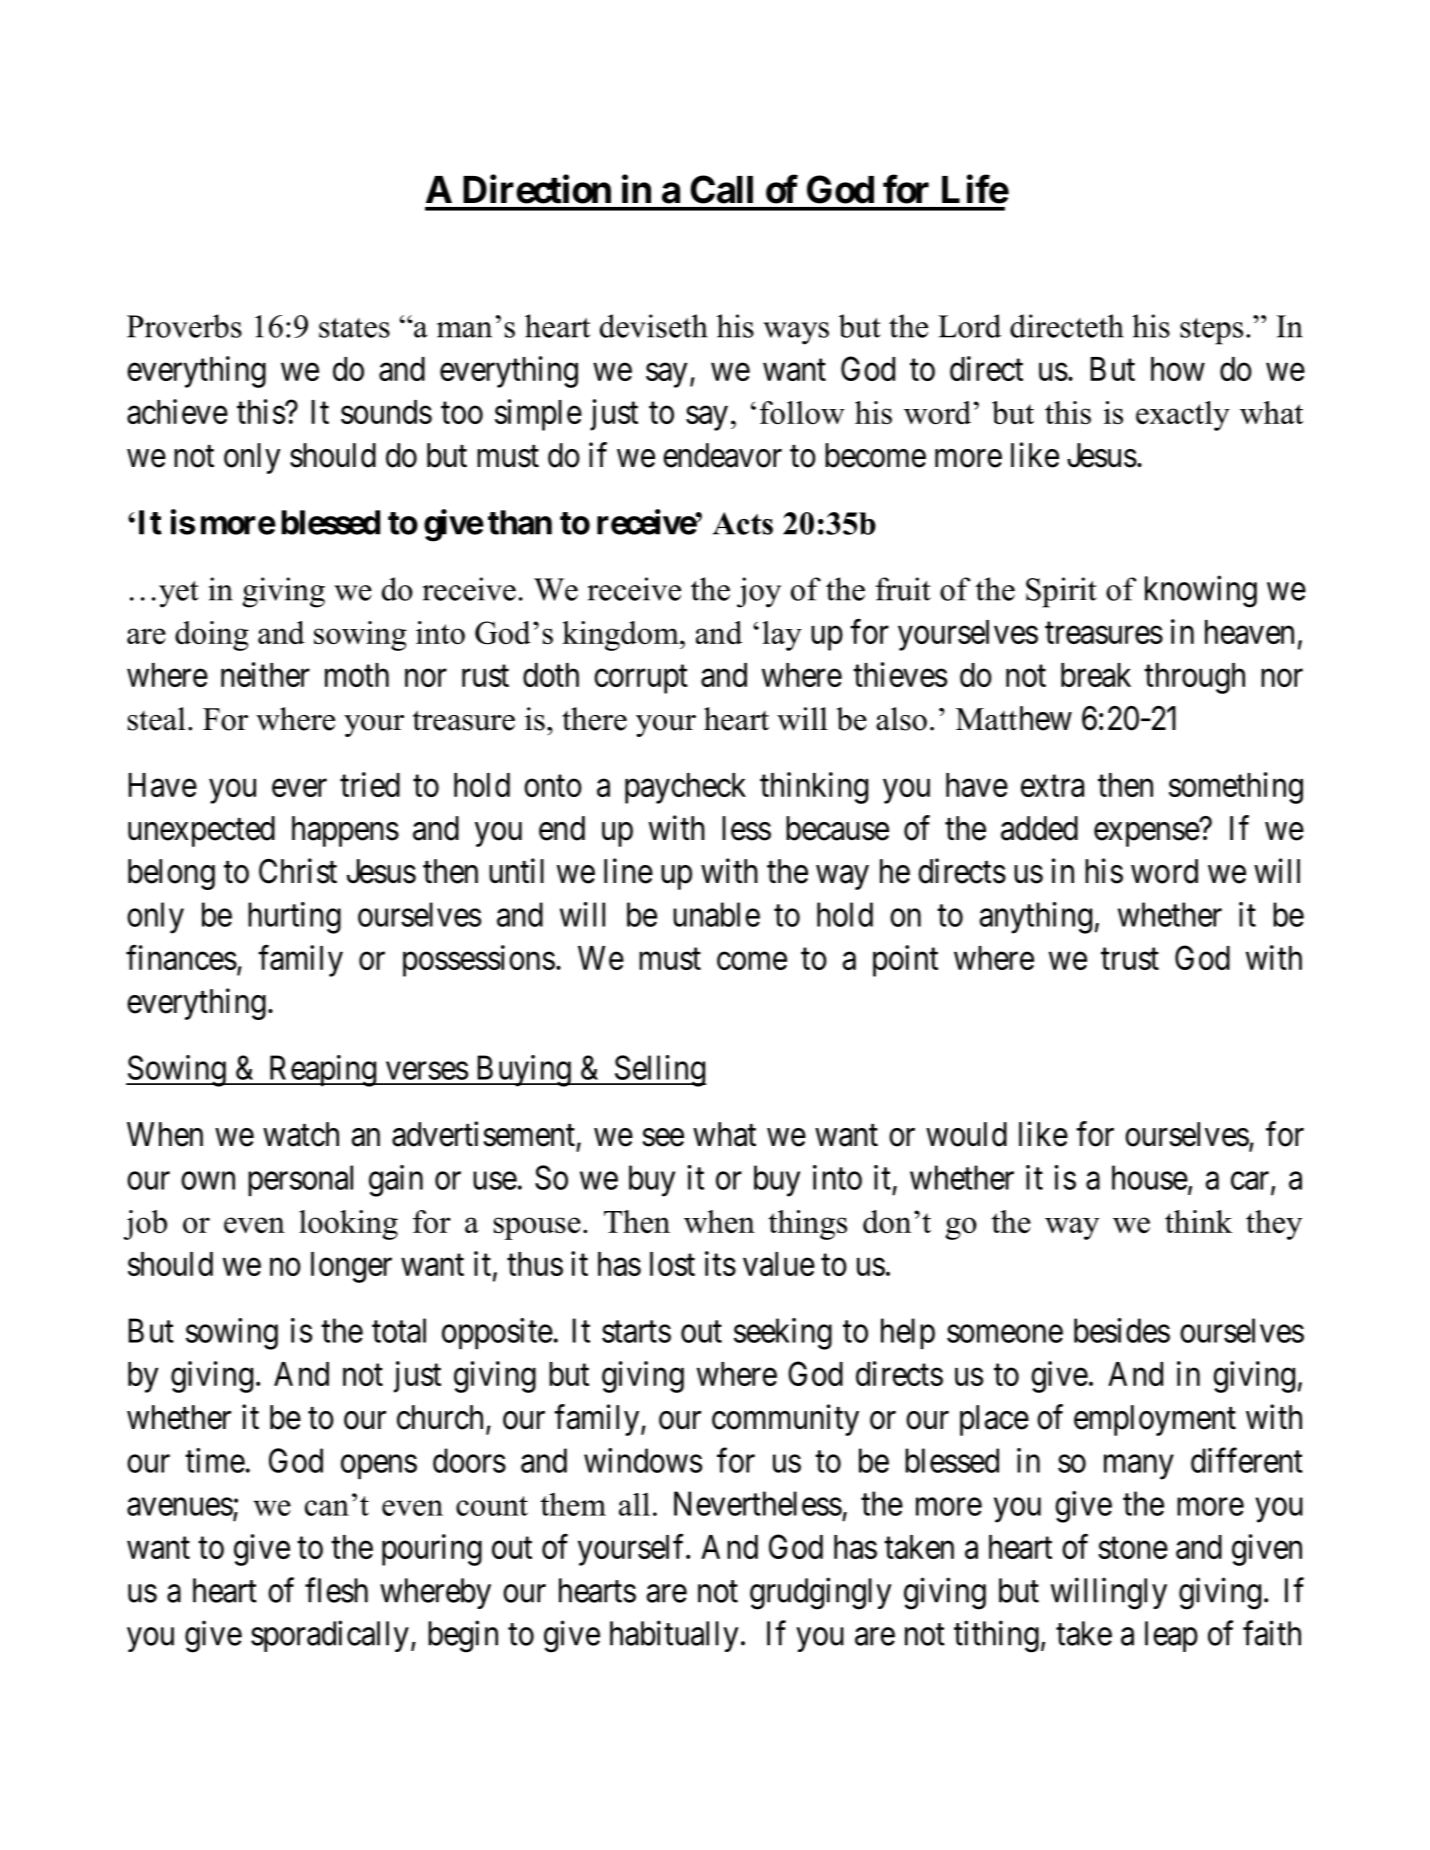  I want to click on hurting, so click(294, 918).
